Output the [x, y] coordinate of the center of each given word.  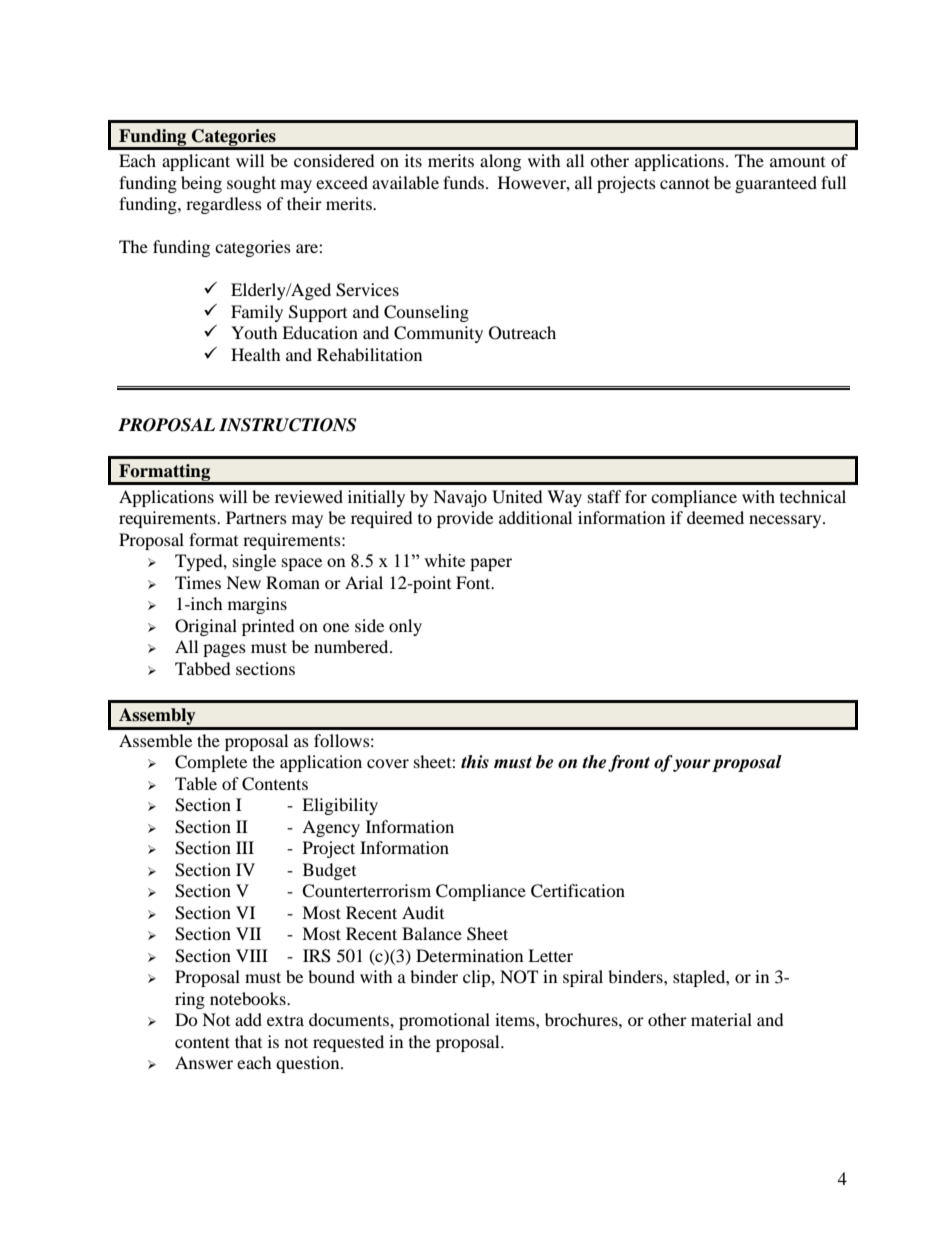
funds [463, 182]
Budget [329, 871]
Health [256, 354]
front [629, 763]
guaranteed [776, 184]
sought [251, 184]
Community [438, 334]
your [692, 765]
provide [465, 519]
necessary [786, 521]
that [248, 1041]
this [475, 762]
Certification [578, 891]
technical [813, 496]
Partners [256, 517]
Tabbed [203, 668]
